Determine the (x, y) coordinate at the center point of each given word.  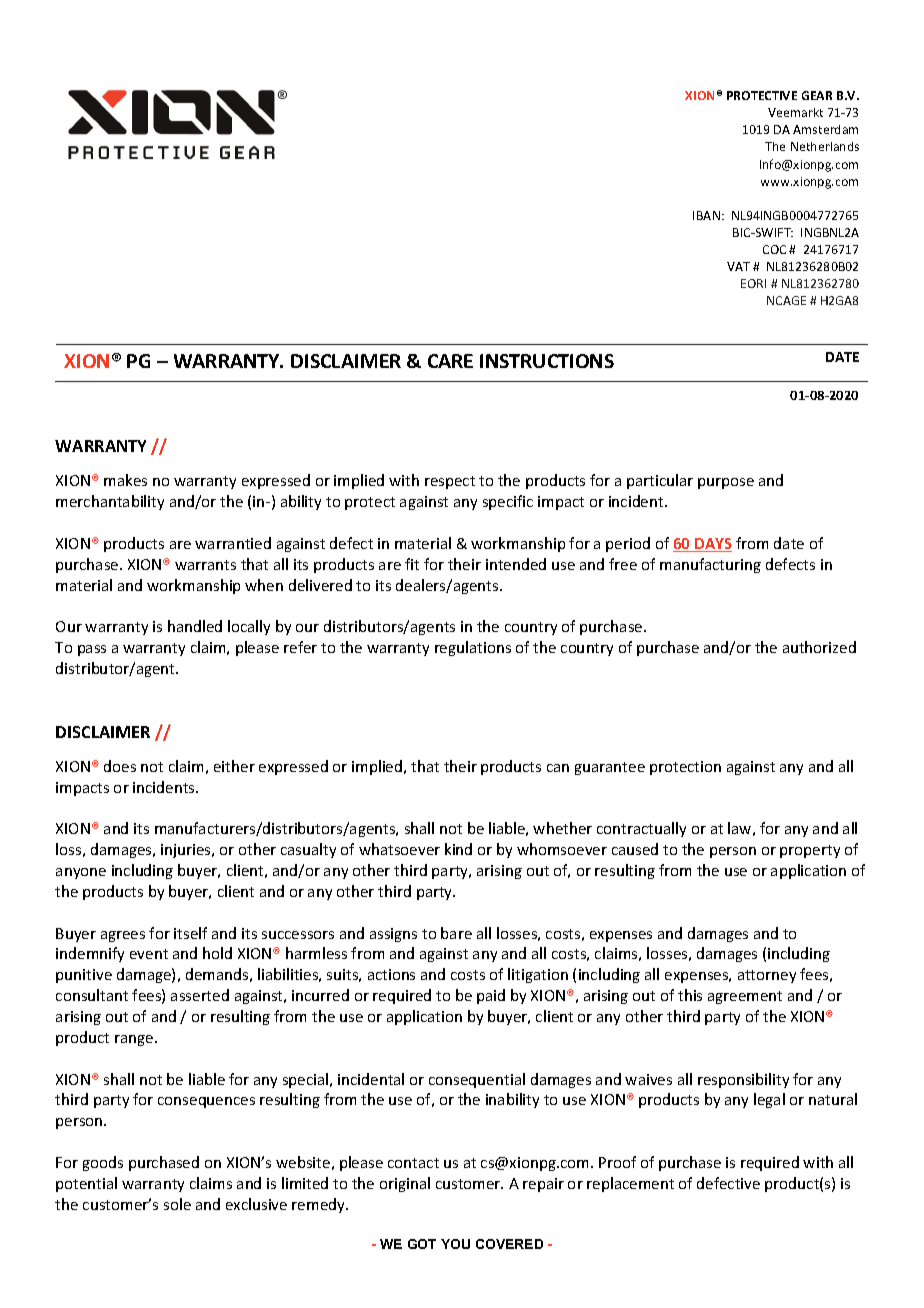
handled (195, 626)
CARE (450, 361)
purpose (726, 483)
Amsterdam (825, 129)
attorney (767, 976)
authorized (819, 647)
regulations (473, 648)
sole (177, 1204)
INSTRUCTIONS (547, 361)
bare (456, 933)
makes (125, 480)
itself (190, 933)
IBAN (706, 215)
